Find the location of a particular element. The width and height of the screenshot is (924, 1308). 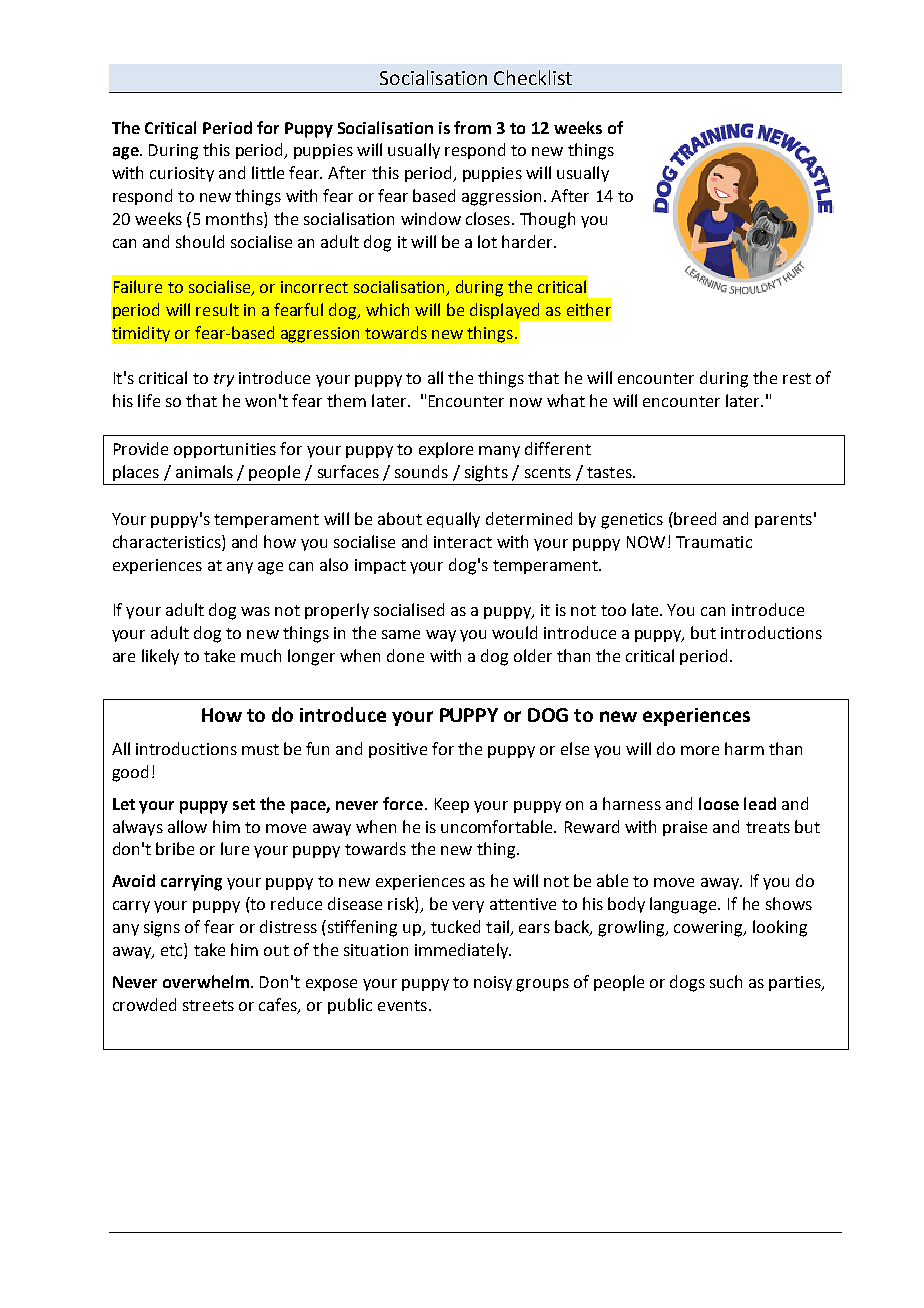

from is located at coordinates (472, 127).
